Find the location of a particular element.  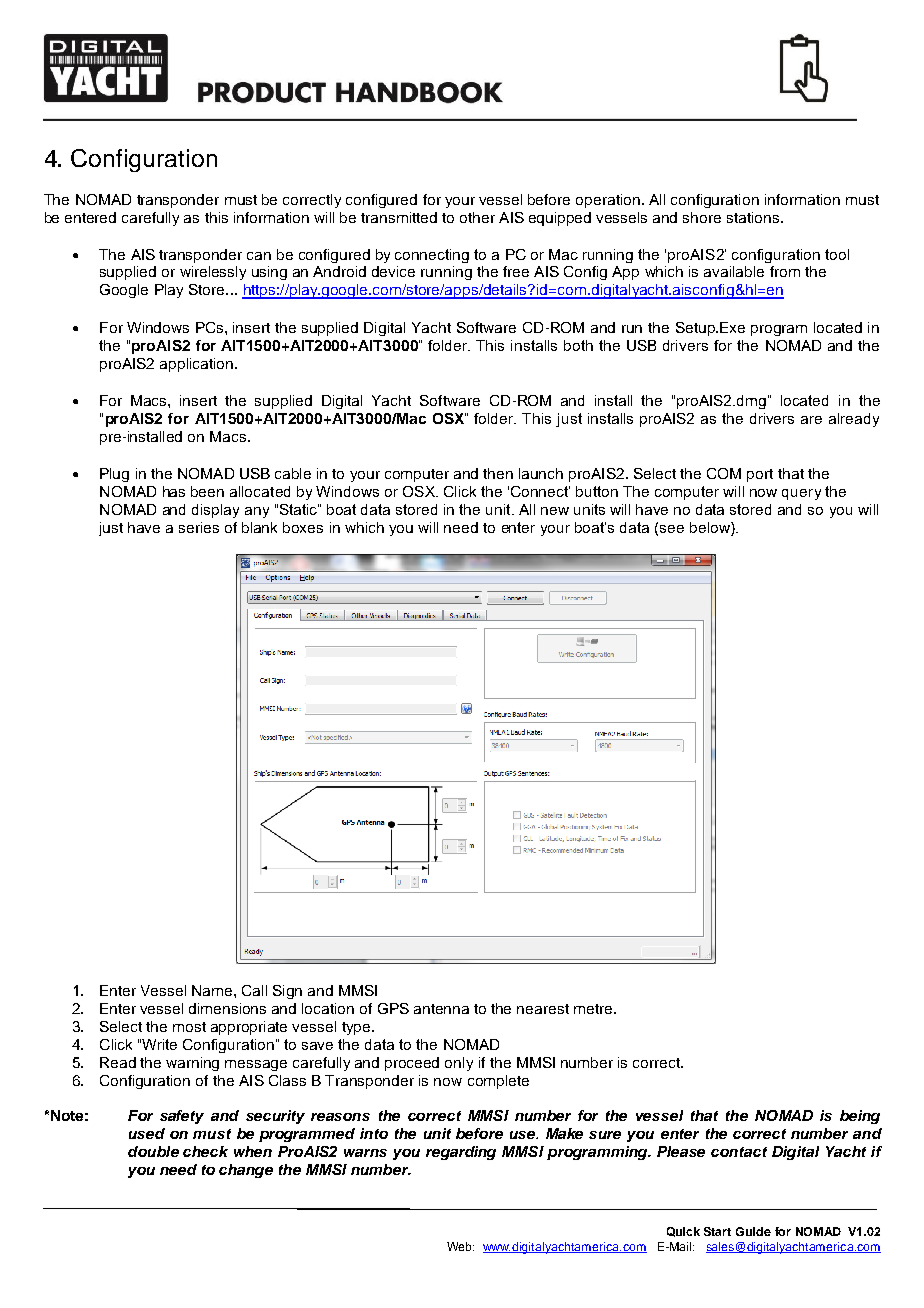

stations is located at coordinates (754, 217).
